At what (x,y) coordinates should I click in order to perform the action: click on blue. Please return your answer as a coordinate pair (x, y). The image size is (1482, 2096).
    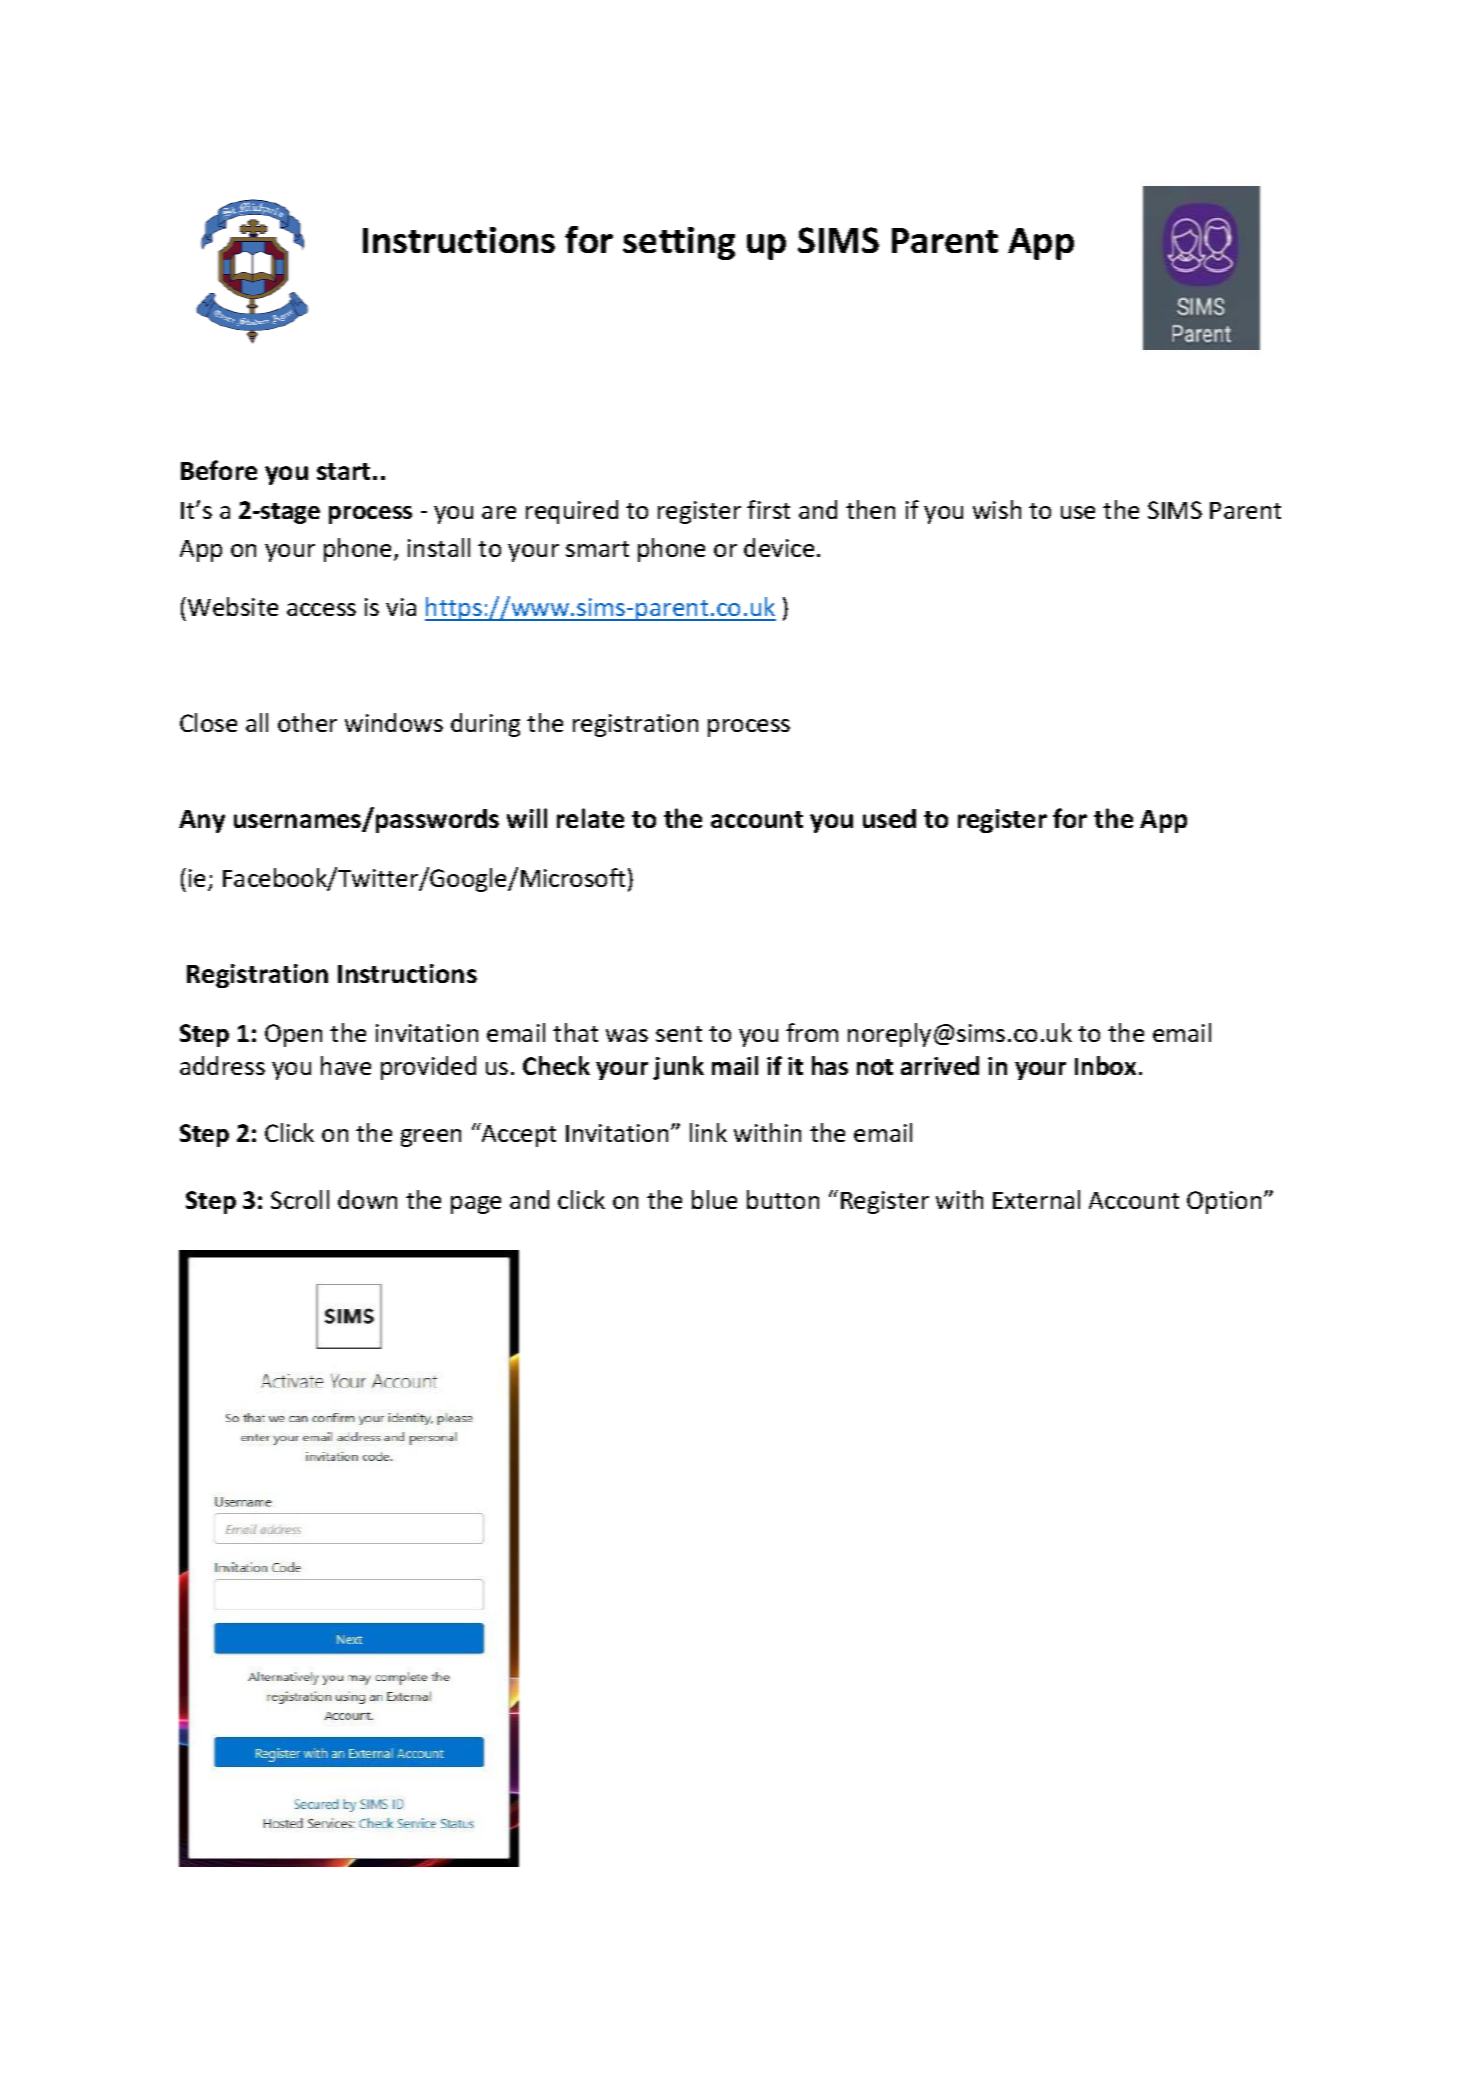
    Looking at the image, I should click on (714, 1199).
